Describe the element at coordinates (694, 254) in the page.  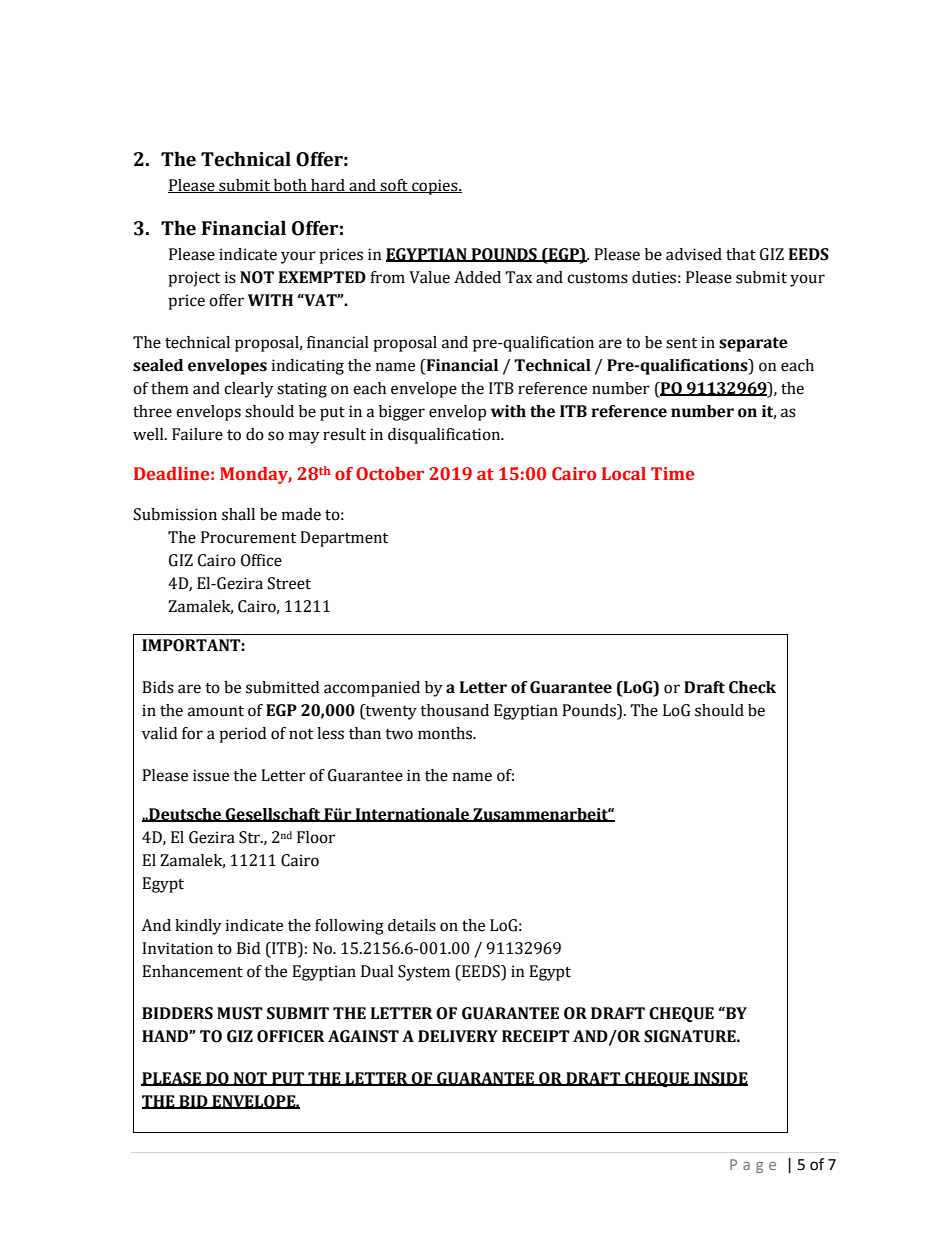
I see `advised` at that location.
